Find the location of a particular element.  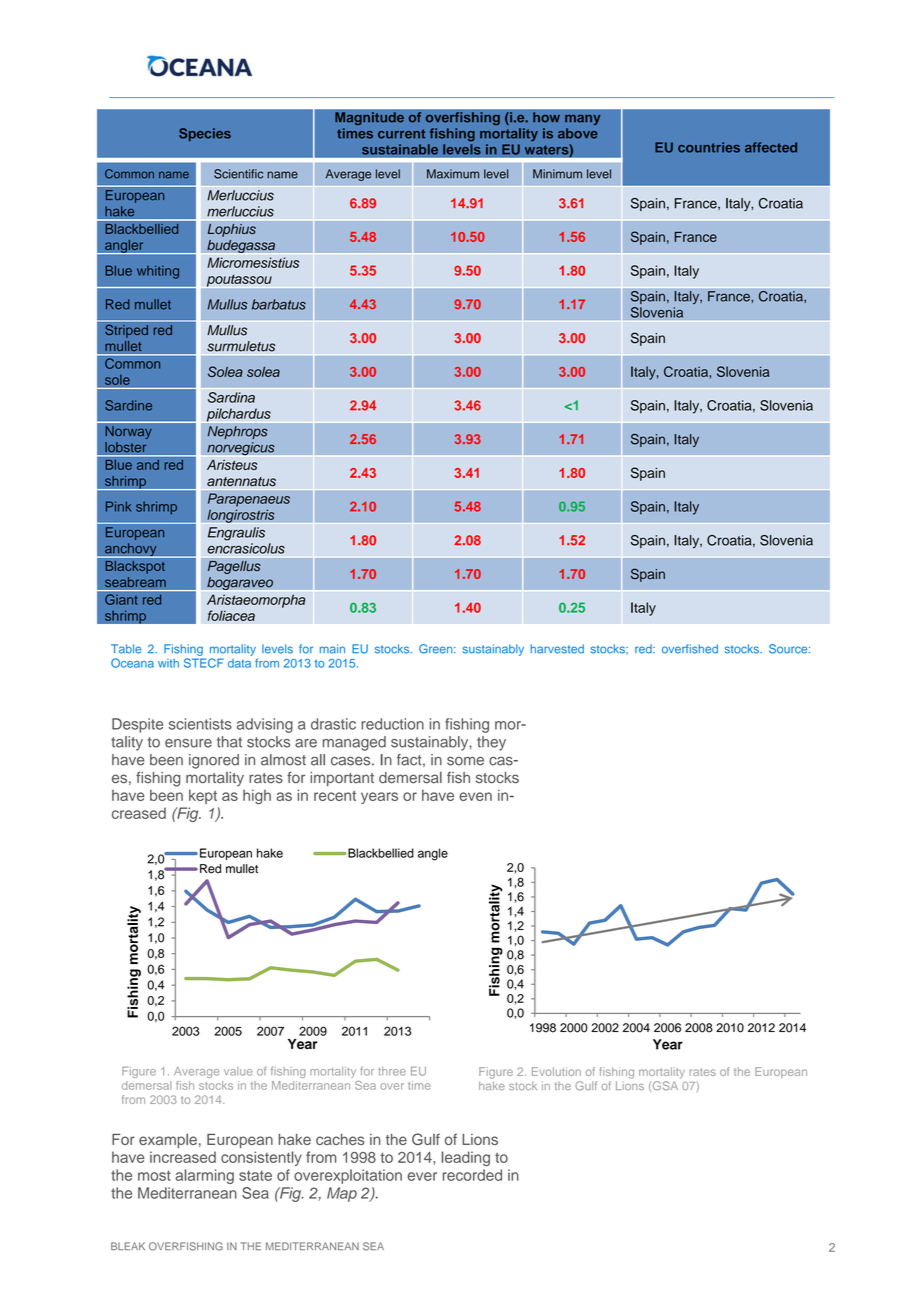

Species is located at coordinates (205, 134).
